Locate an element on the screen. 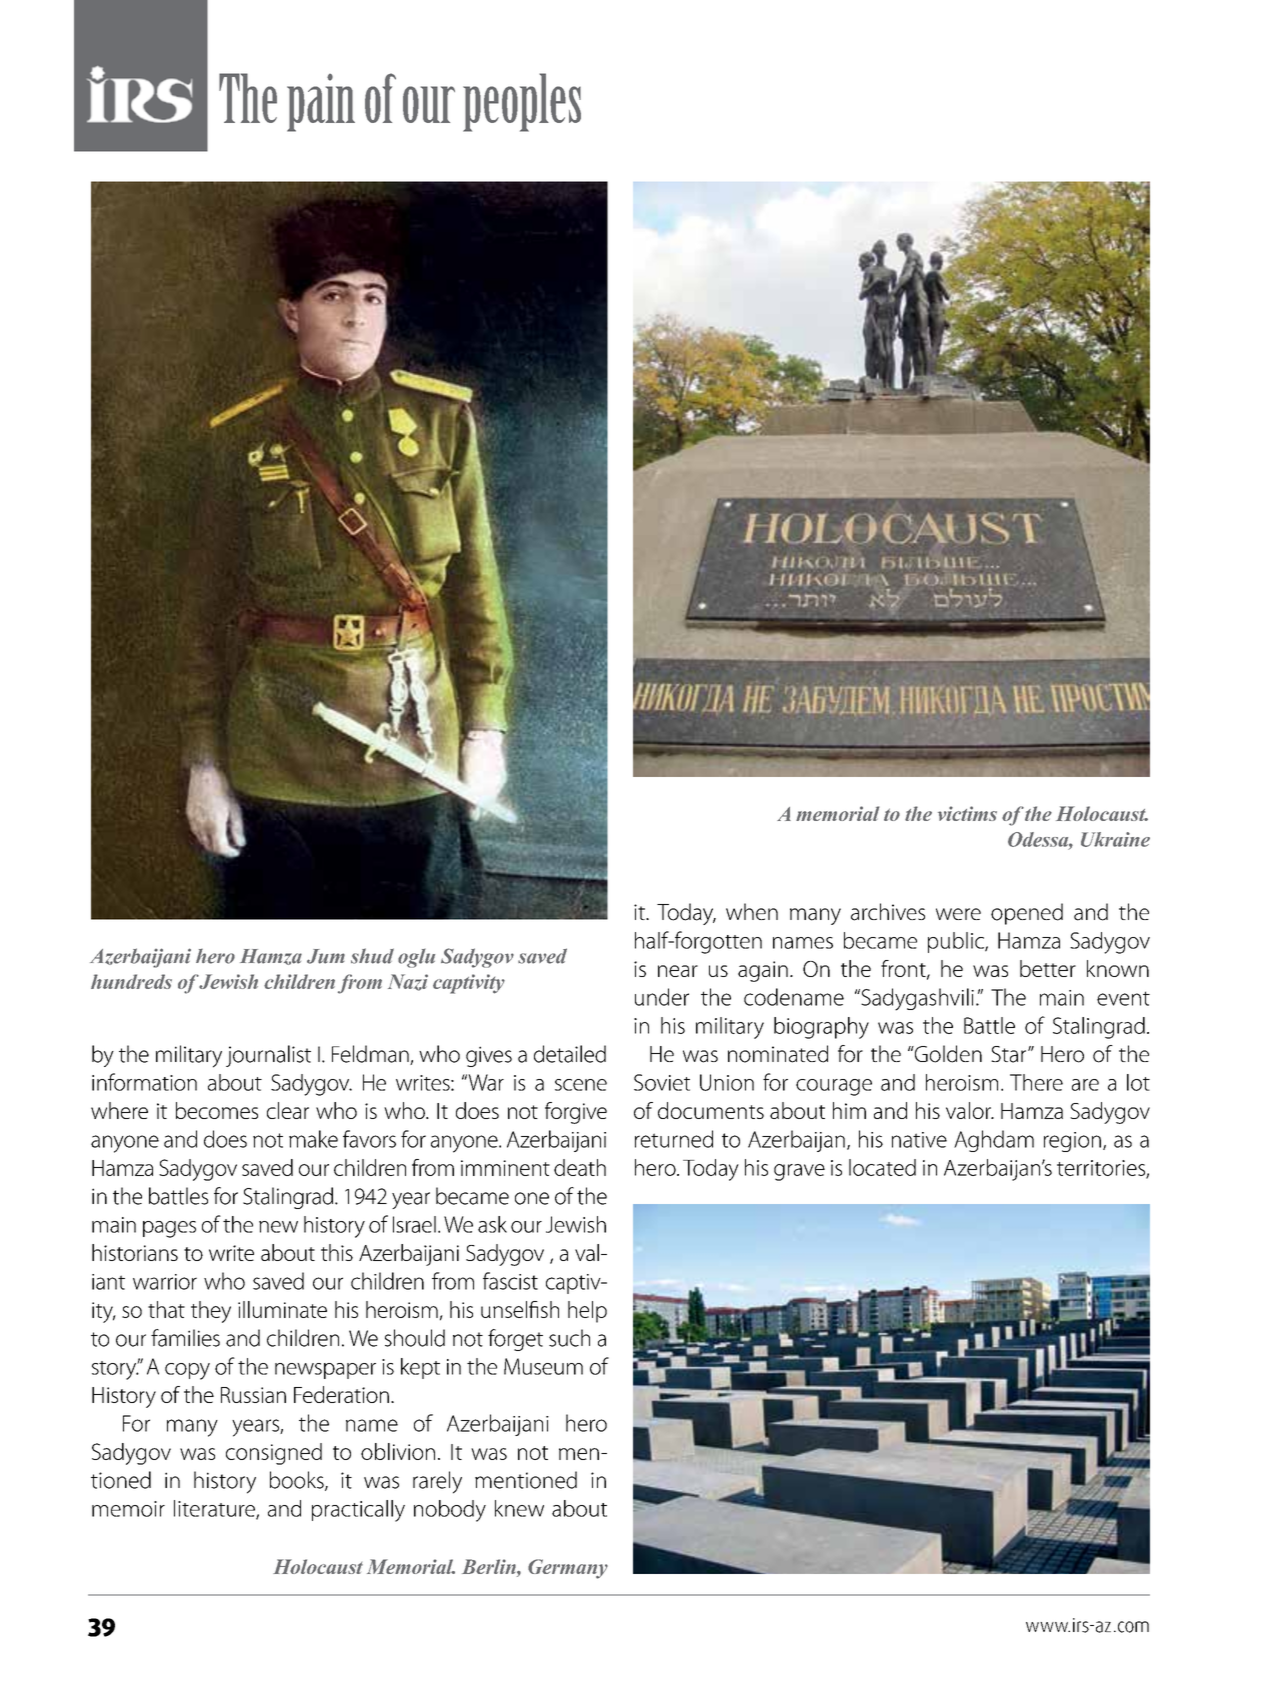 The width and height of the screenshot is (1271, 1695). knew is located at coordinates (519, 1508).
